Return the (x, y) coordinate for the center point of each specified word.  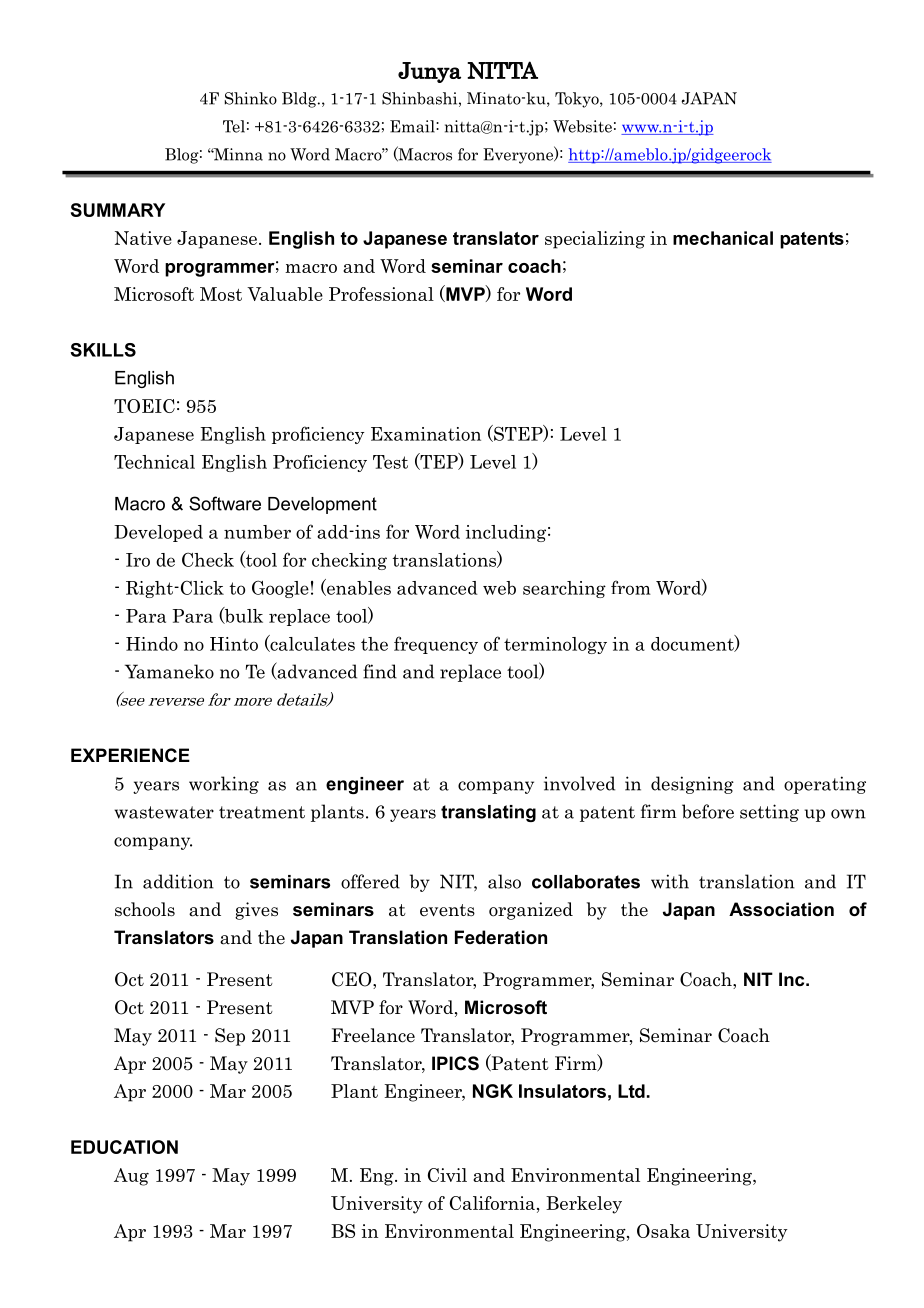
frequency (436, 645)
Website (582, 126)
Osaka (663, 1231)
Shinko (251, 98)
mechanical (723, 238)
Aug (131, 1177)
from (631, 587)
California (492, 1203)
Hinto (234, 644)
